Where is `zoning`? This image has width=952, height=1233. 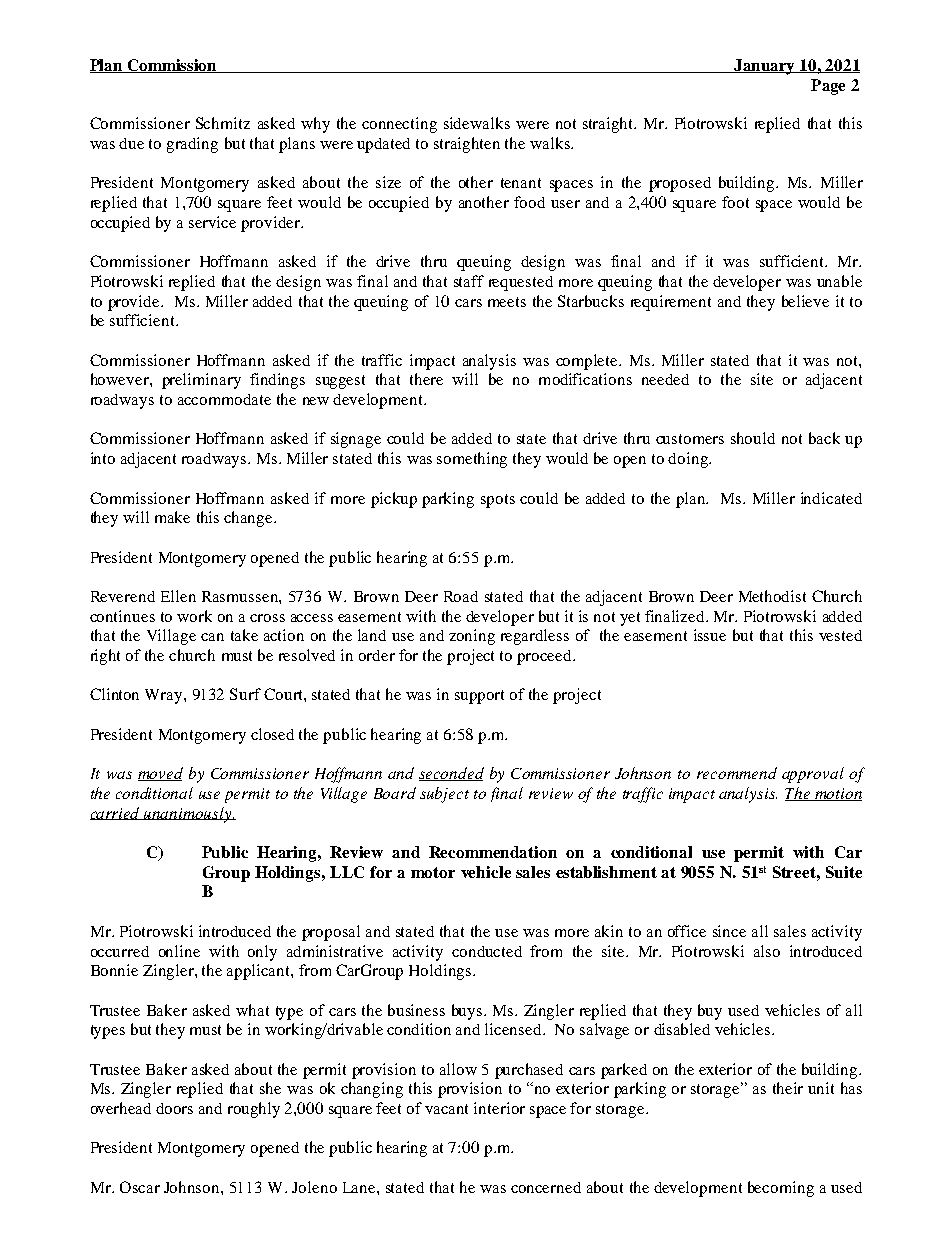 zoning is located at coordinates (472, 637).
